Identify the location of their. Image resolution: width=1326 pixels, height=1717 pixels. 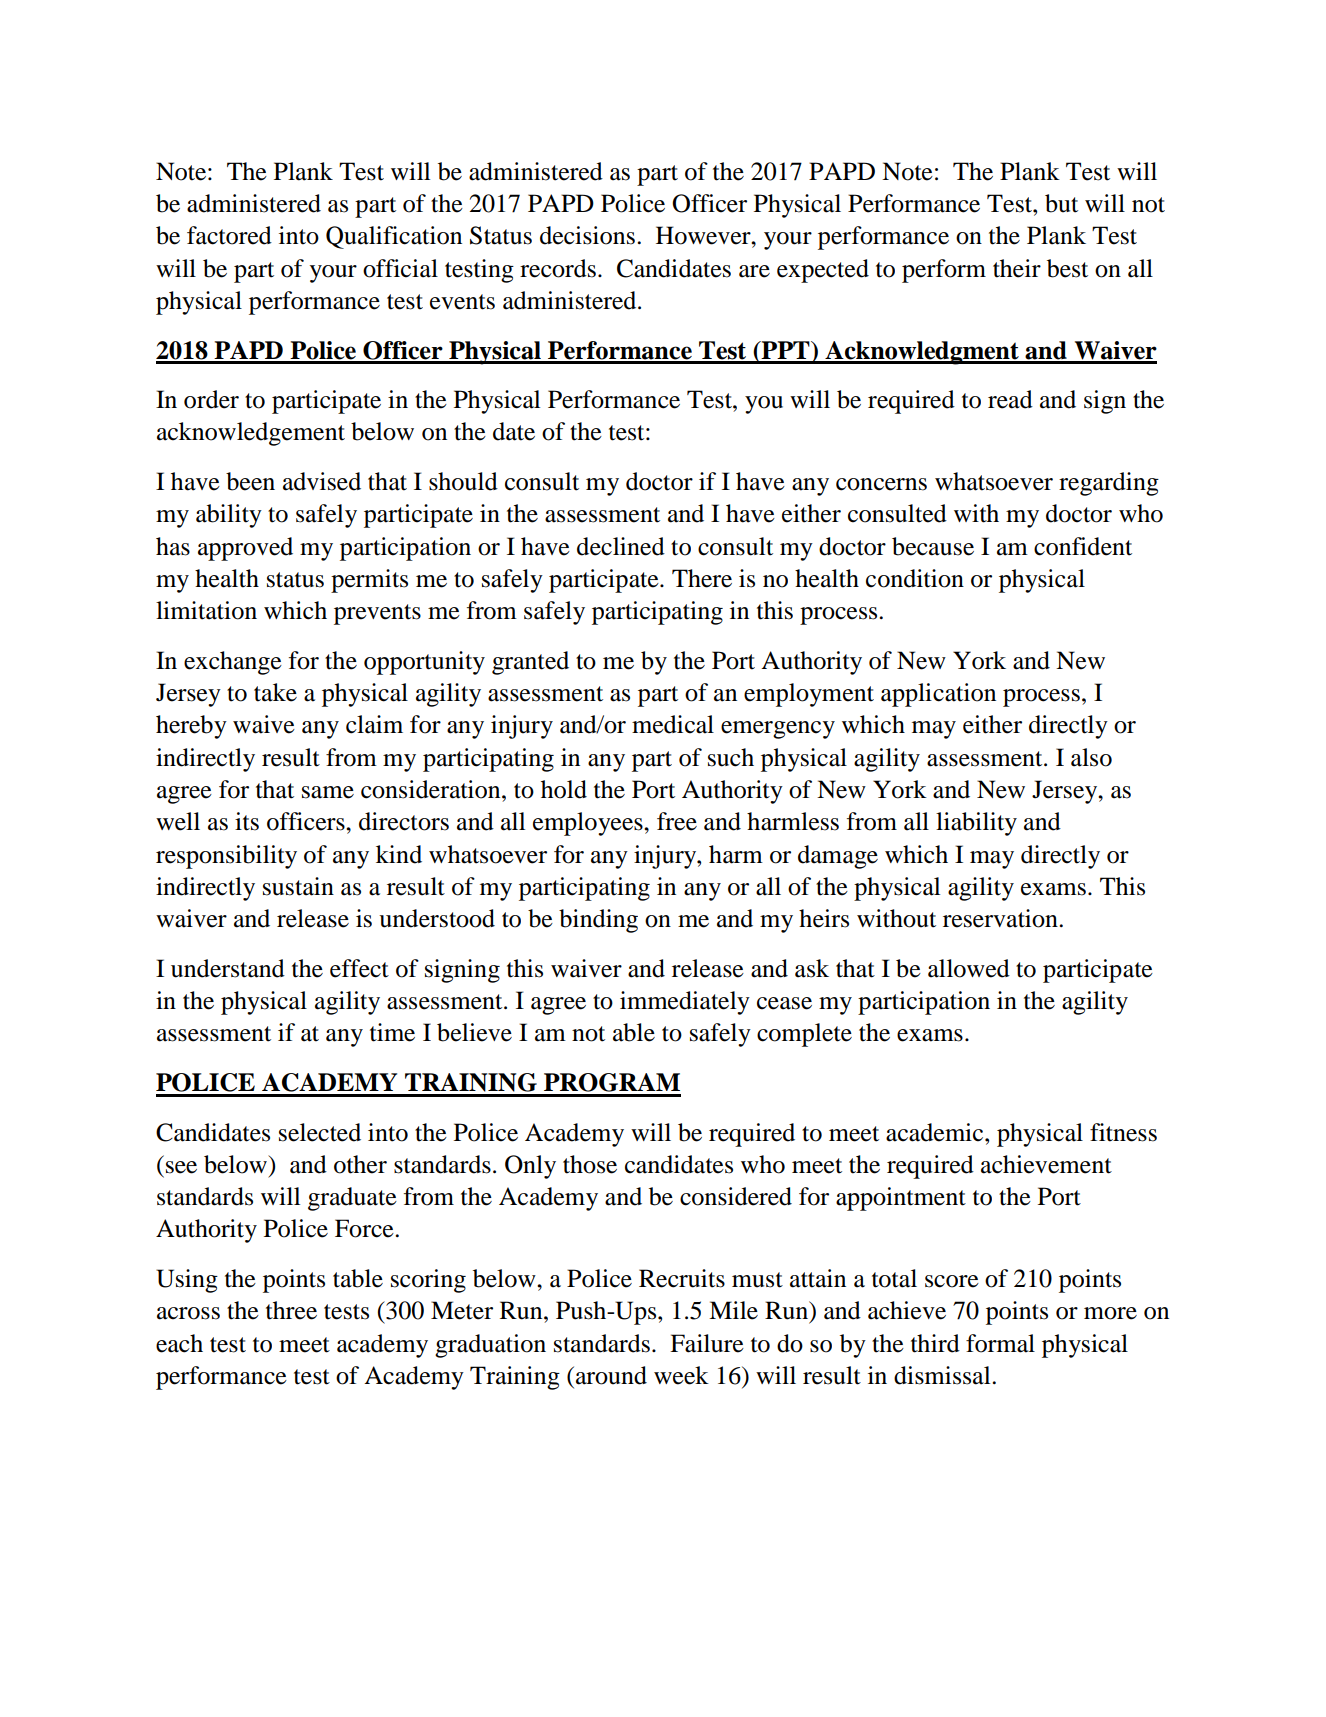
(1017, 268).
